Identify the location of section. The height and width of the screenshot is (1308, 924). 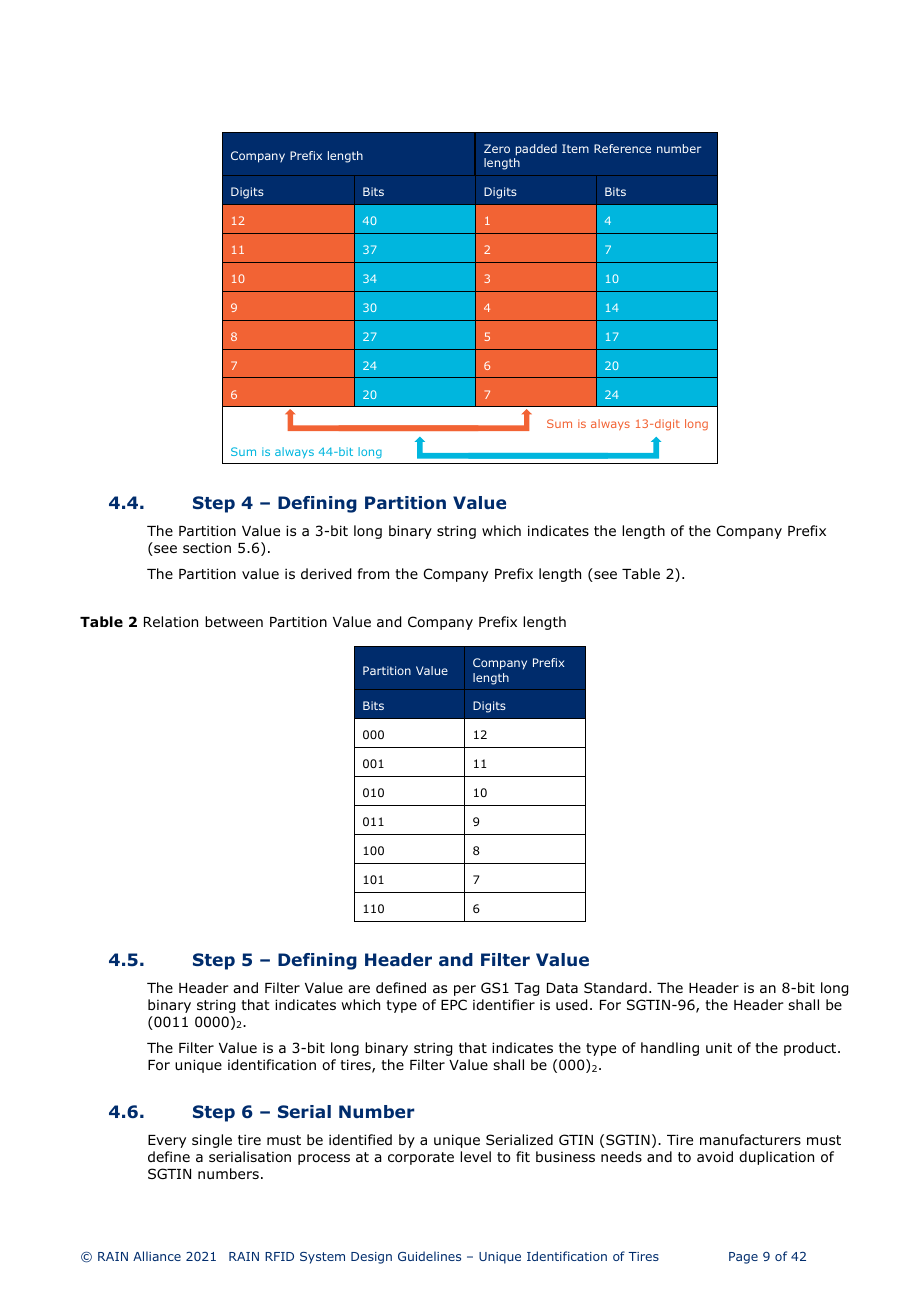
(207, 548).
